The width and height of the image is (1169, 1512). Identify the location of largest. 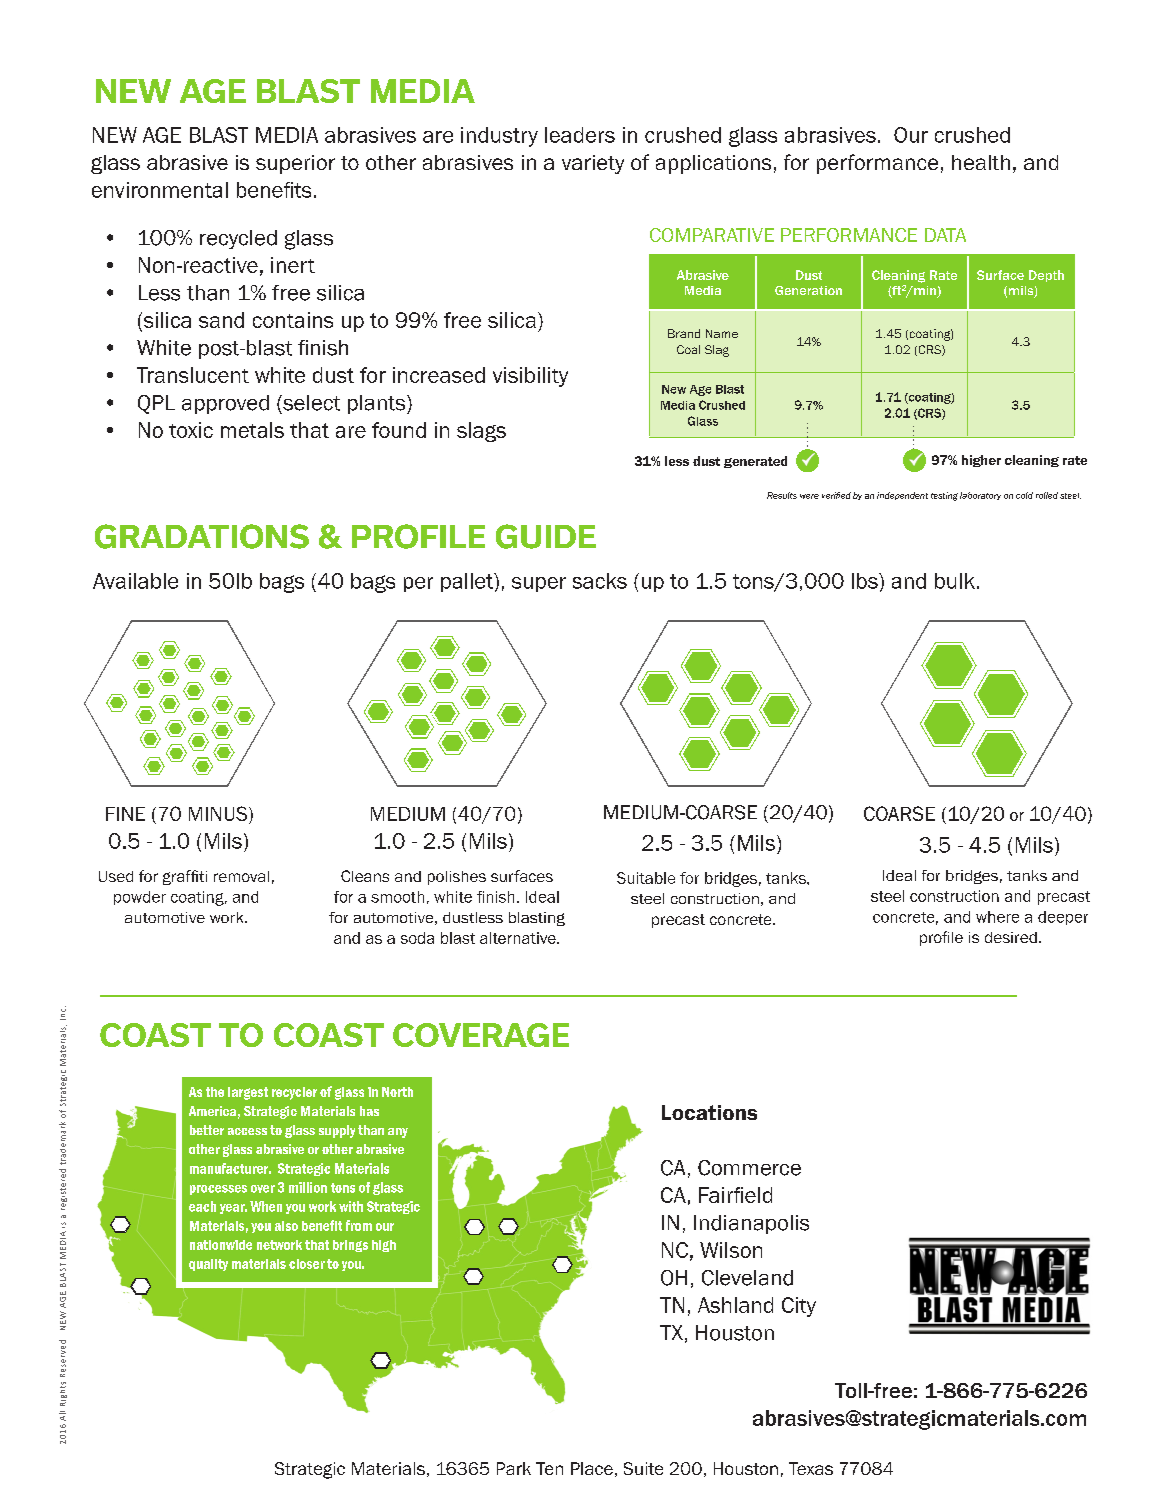
(248, 1093).
